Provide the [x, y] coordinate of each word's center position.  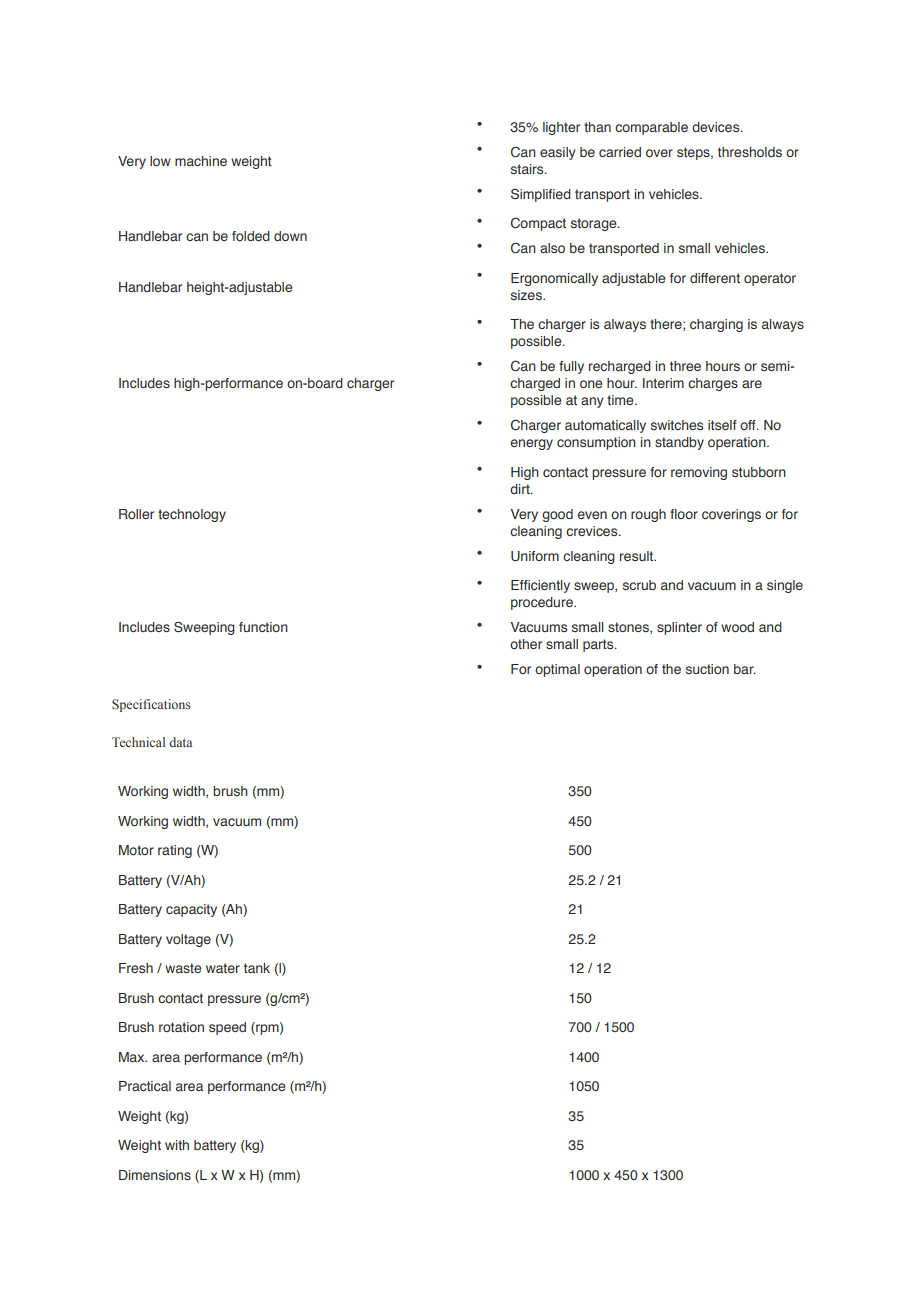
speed [227, 1028]
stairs [528, 169]
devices [717, 127]
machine [201, 161]
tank [257, 968]
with [177, 1145]
